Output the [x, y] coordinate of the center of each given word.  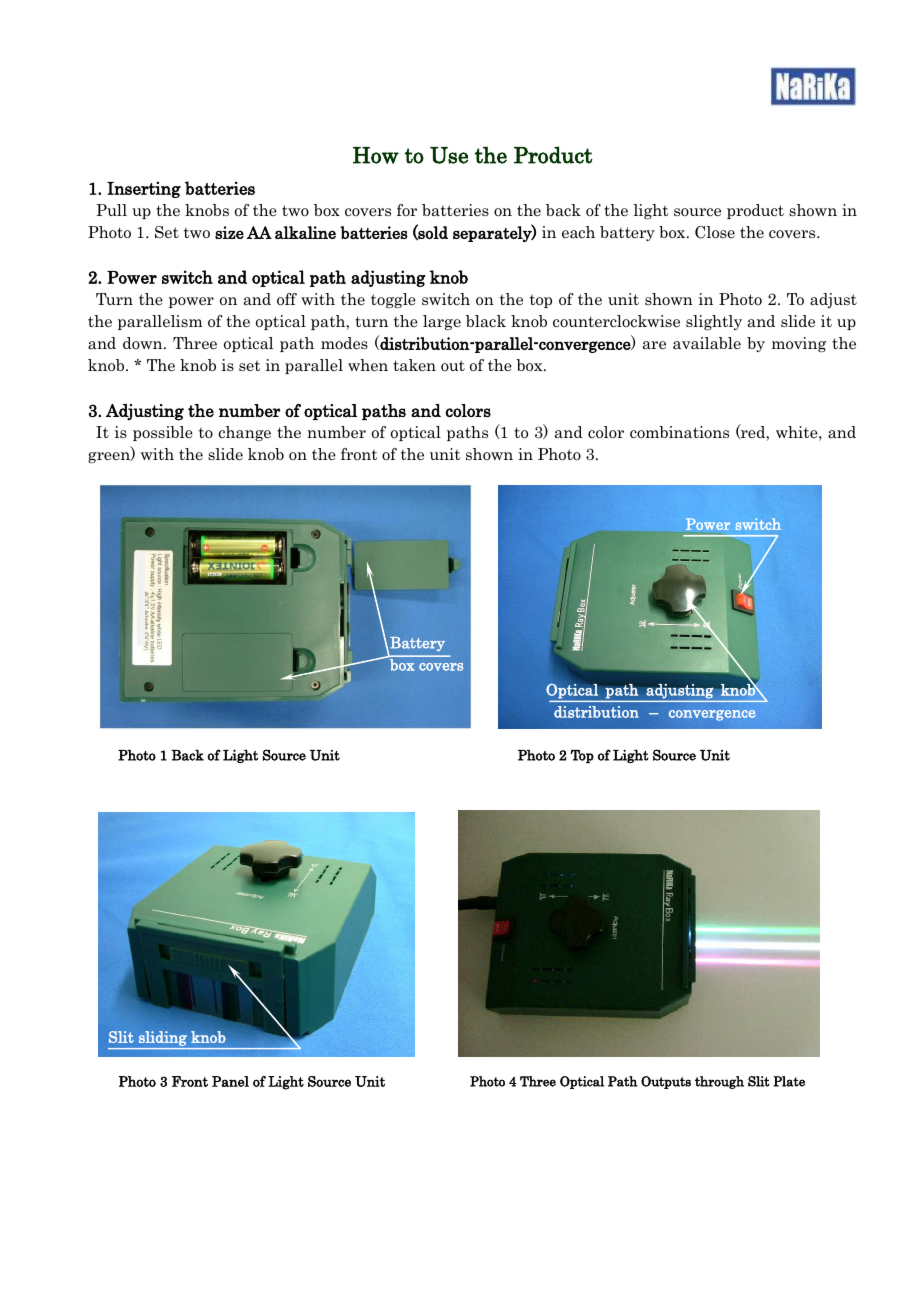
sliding [163, 1038]
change [244, 433]
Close [715, 232]
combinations [679, 432]
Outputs [666, 1082]
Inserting [144, 189]
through [719, 1082]
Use [449, 155]
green [110, 457]
